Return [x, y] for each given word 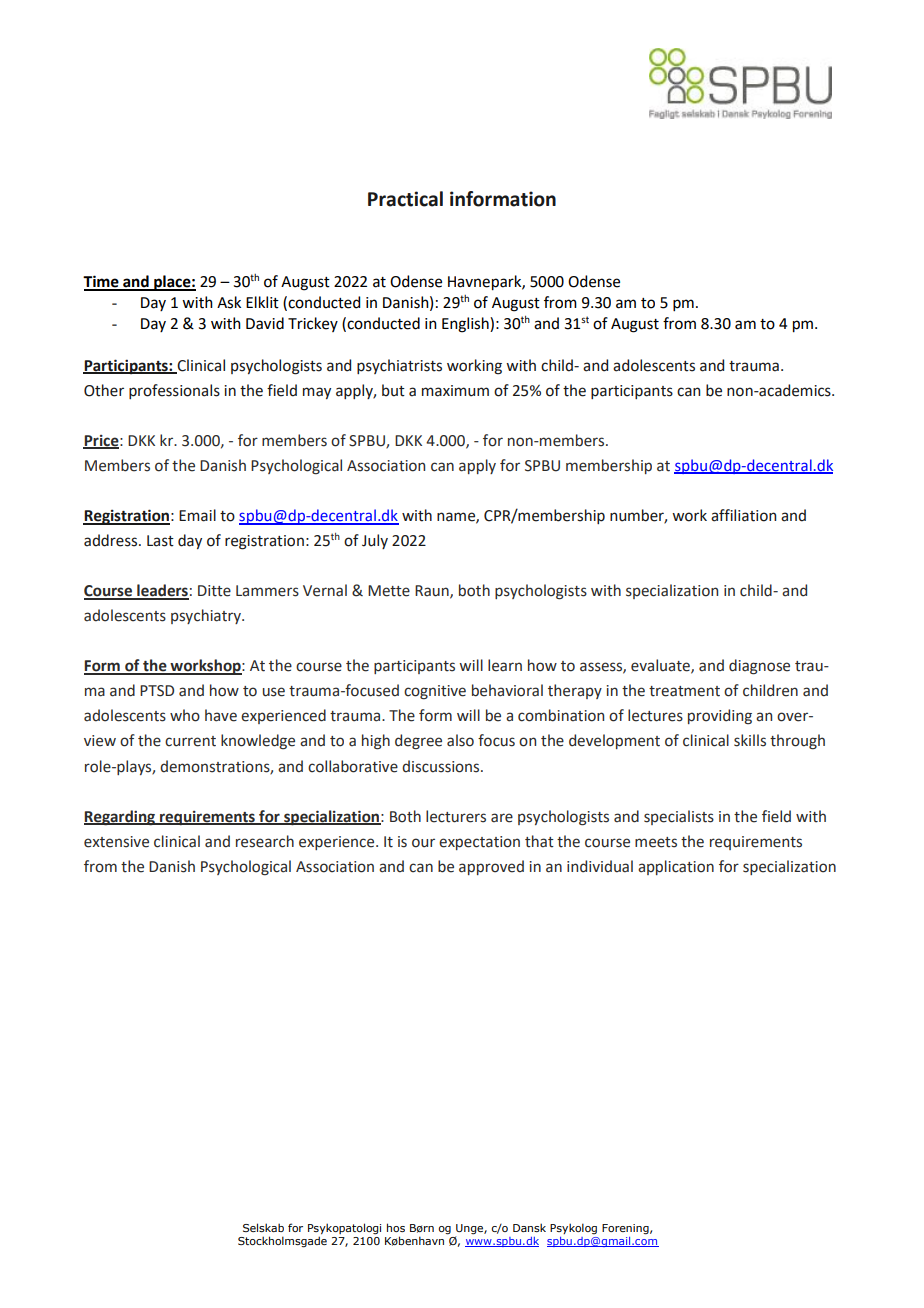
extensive [116, 842]
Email [197, 515]
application [676, 867]
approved [491, 867]
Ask [229, 302]
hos [396, 1227]
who [185, 715]
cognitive [435, 692]
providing [720, 716]
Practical [405, 199]
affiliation [743, 515]
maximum [455, 391]
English [466, 325]
